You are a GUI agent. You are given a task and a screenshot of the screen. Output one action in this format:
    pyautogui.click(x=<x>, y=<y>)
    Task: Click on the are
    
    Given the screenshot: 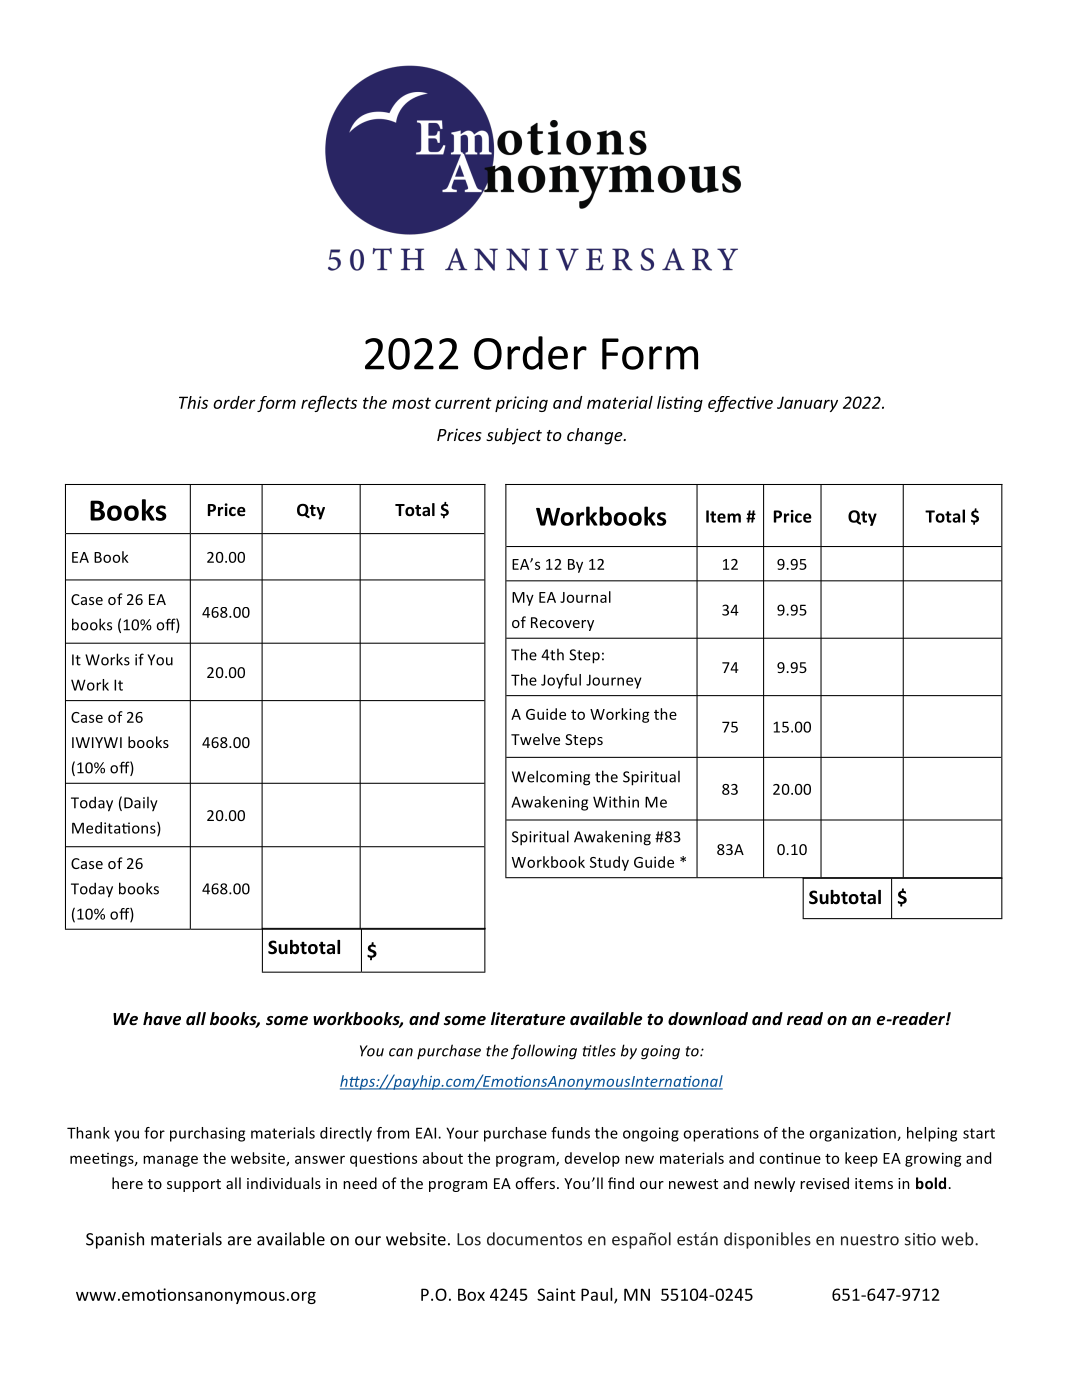 What is the action you would take?
    pyautogui.click(x=240, y=1241)
